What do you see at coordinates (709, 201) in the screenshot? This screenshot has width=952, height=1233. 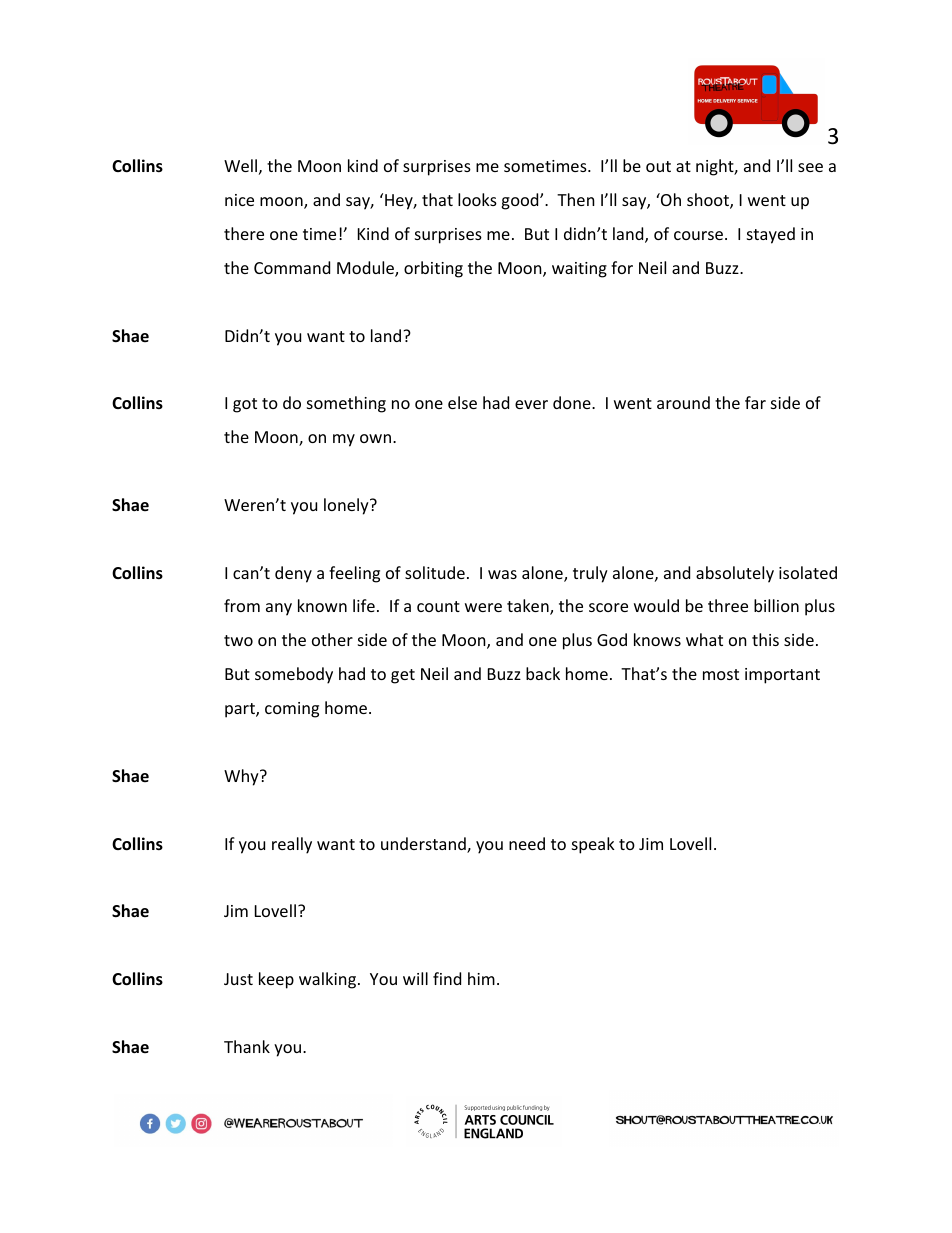 I see `shoot` at bounding box center [709, 201].
